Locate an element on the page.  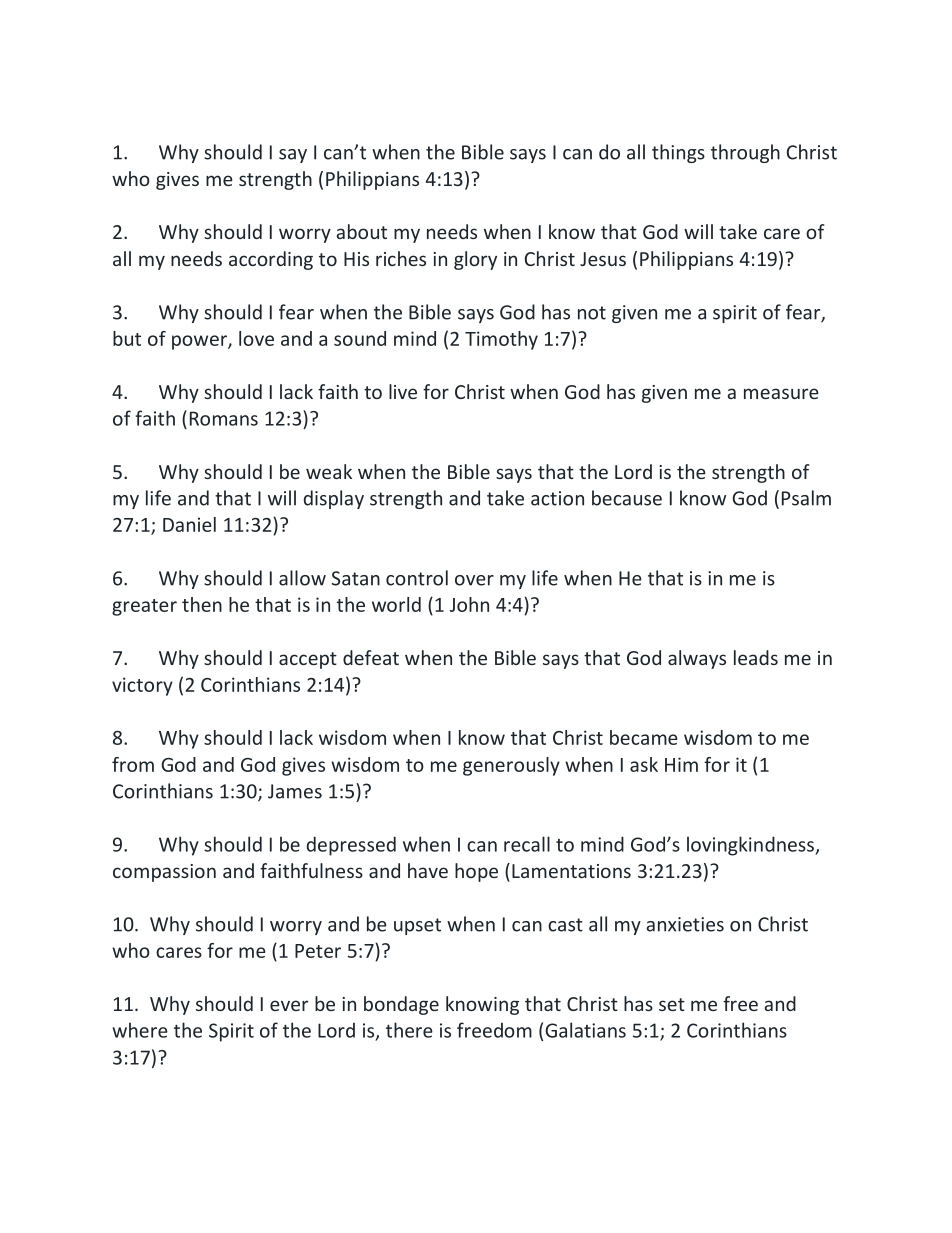
through is located at coordinates (745, 153).
